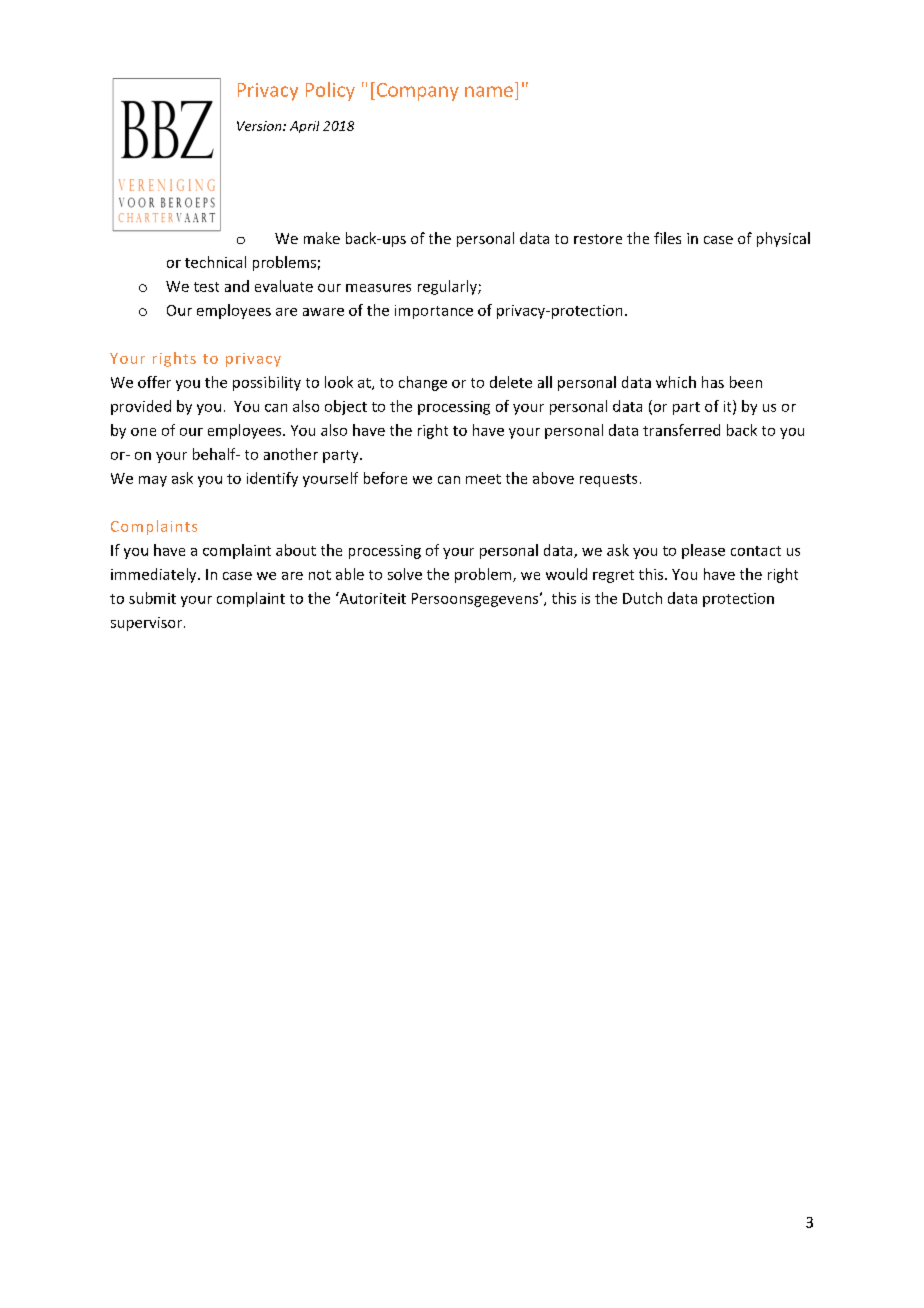 The height and width of the document is (1308, 924). I want to click on possibility, so click(267, 383).
